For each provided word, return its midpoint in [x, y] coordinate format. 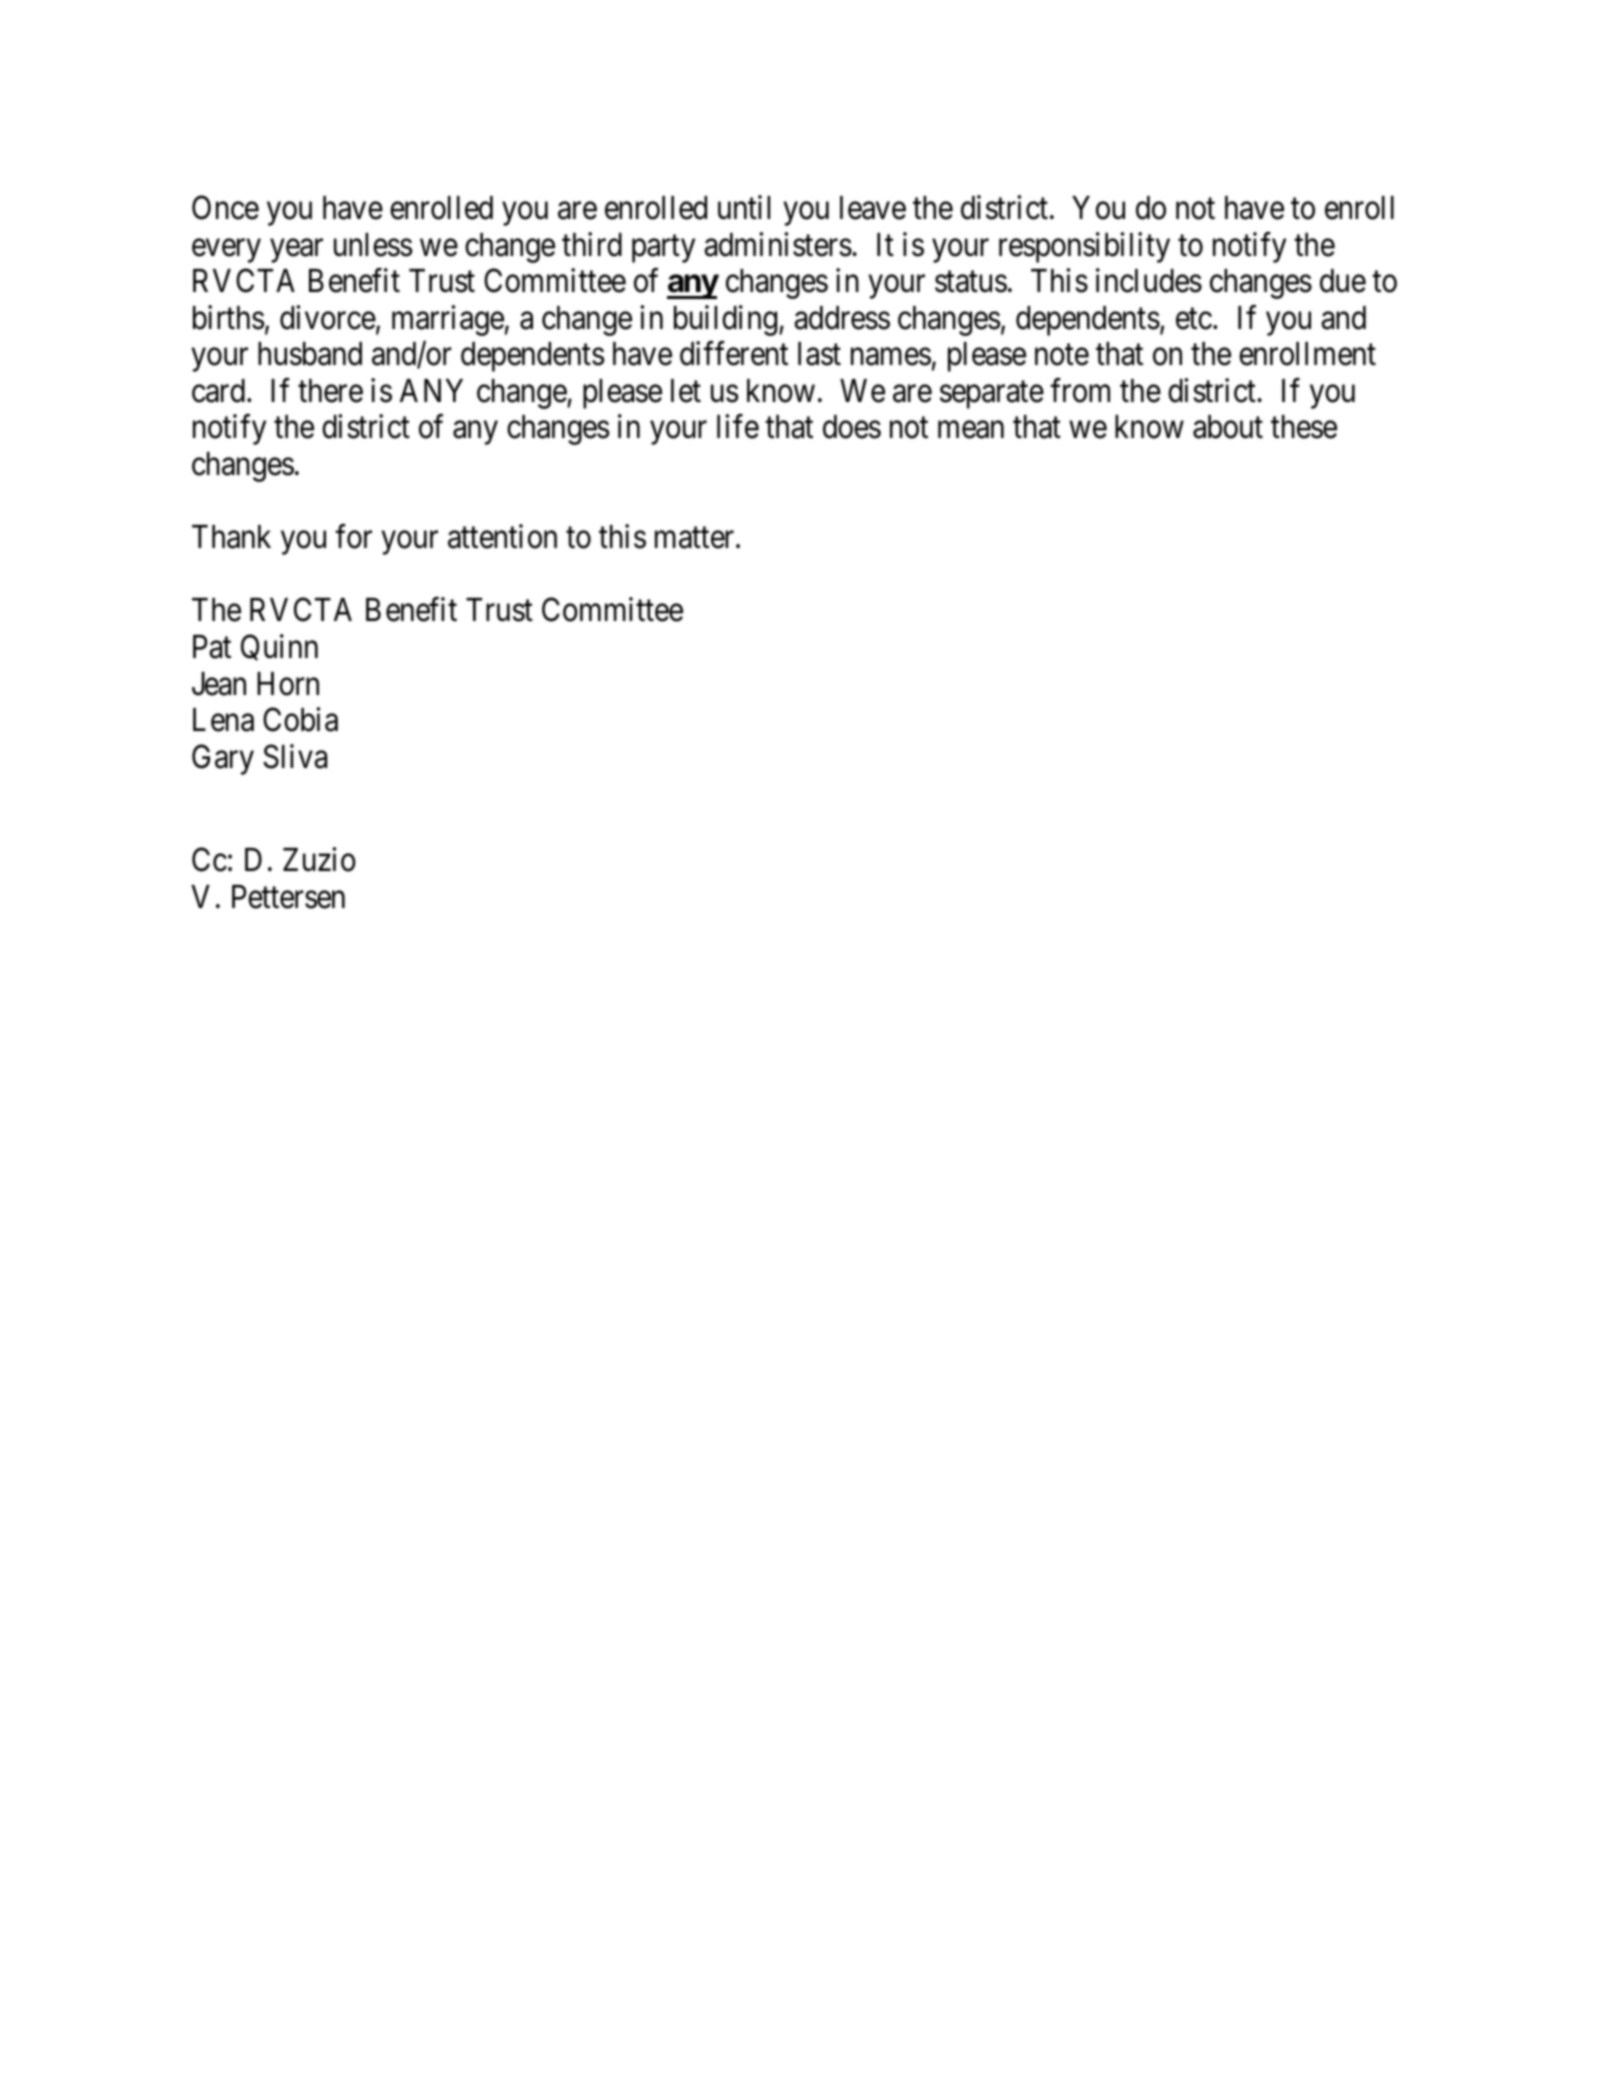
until [744, 207]
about [1228, 427]
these [1304, 427]
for [353, 536]
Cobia [300, 719]
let [686, 391]
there [330, 391]
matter [696, 538]
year [296, 251]
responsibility [1084, 247]
